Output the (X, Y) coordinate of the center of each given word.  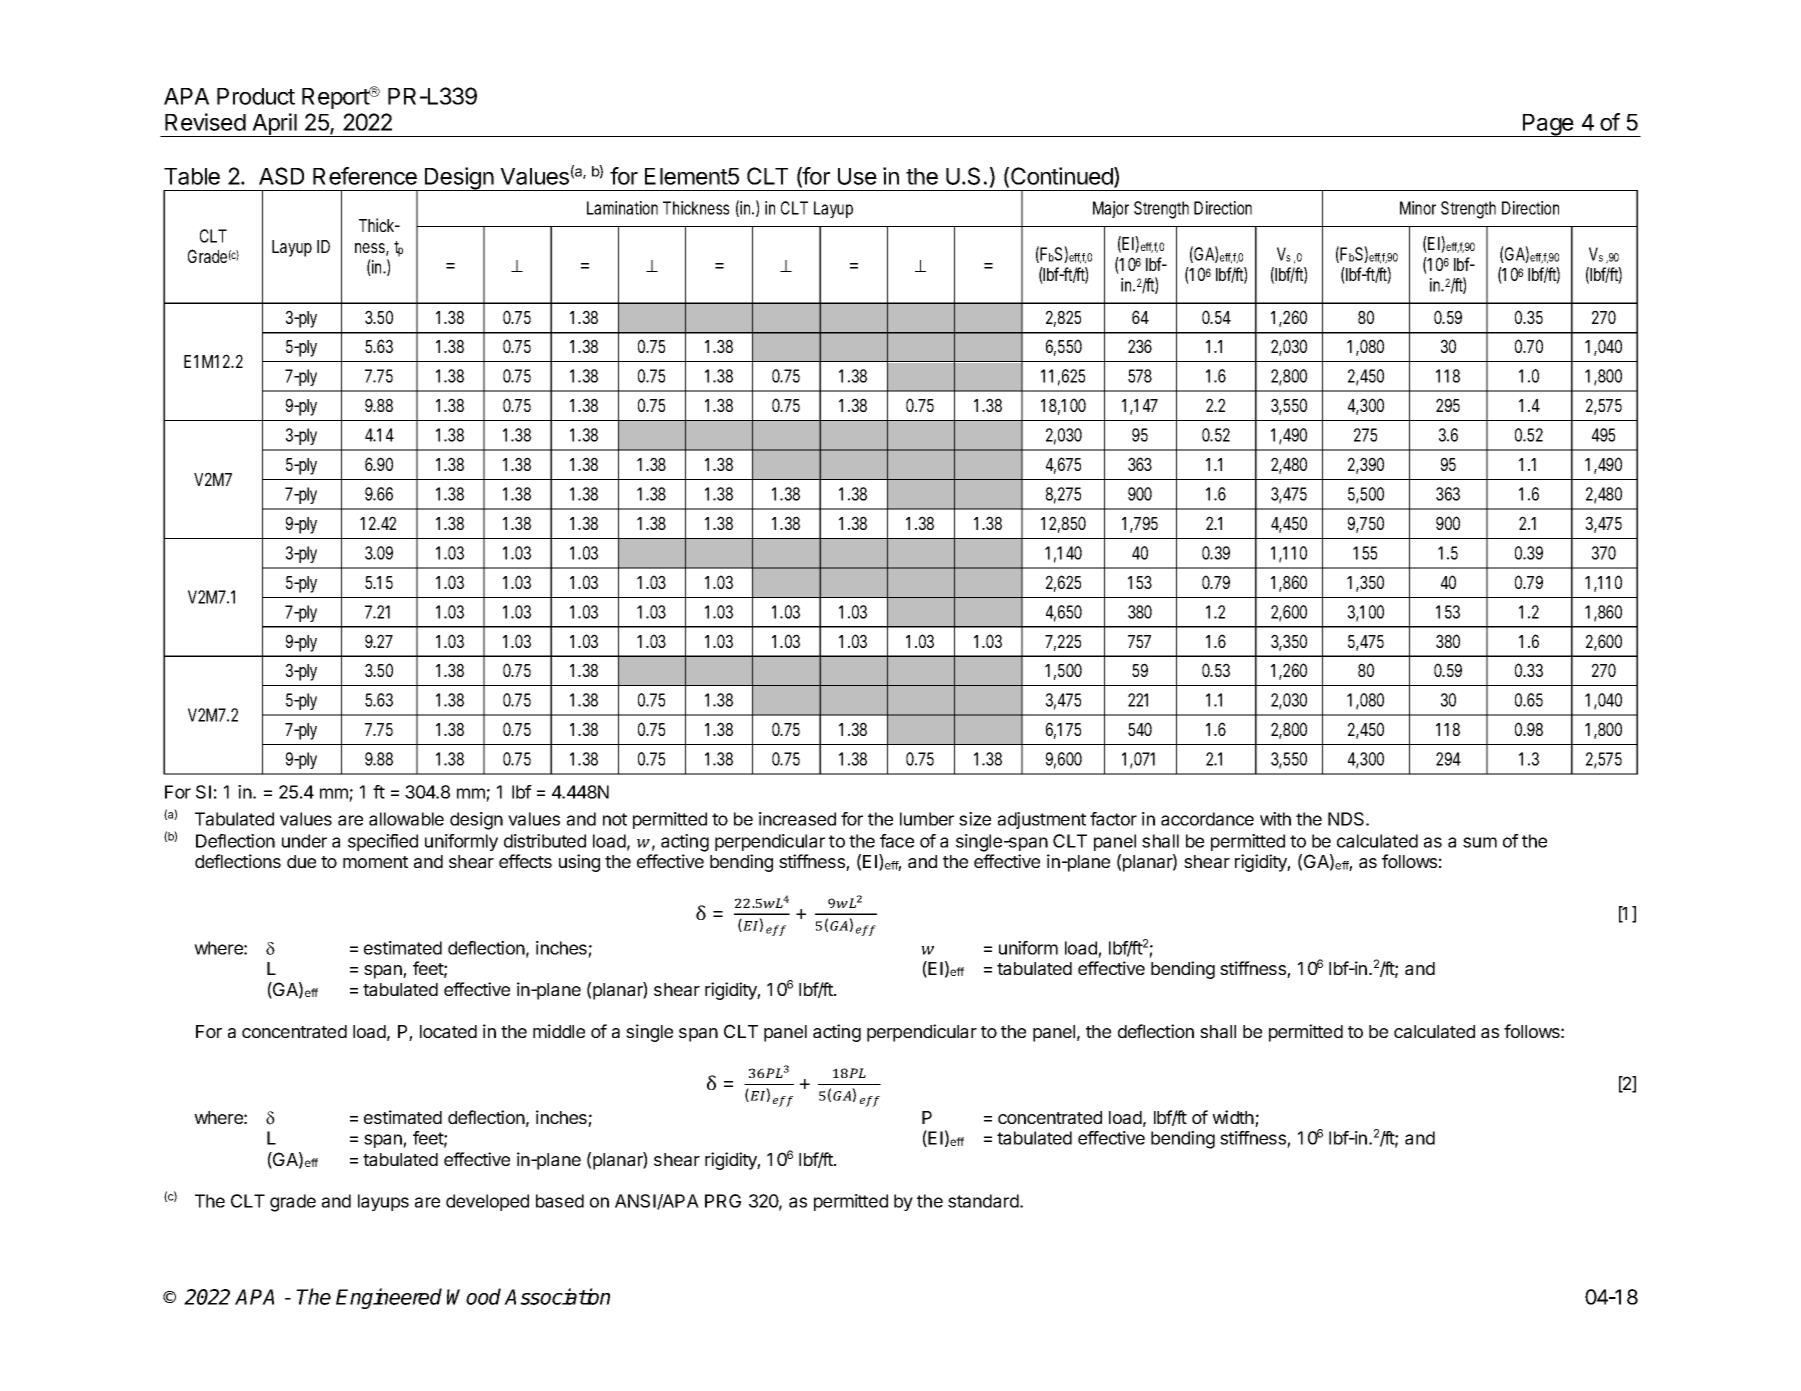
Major (1111, 209)
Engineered (389, 1298)
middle (559, 1031)
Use (857, 176)
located (448, 1031)
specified (383, 842)
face (897, 841)
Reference (365, 176)
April (274, 125)
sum (1480, 842)
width (1234, 1118)
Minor (1418, 208)
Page (1548, 125)
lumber (927, 819)
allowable (406, 819)
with (1275, 819)
